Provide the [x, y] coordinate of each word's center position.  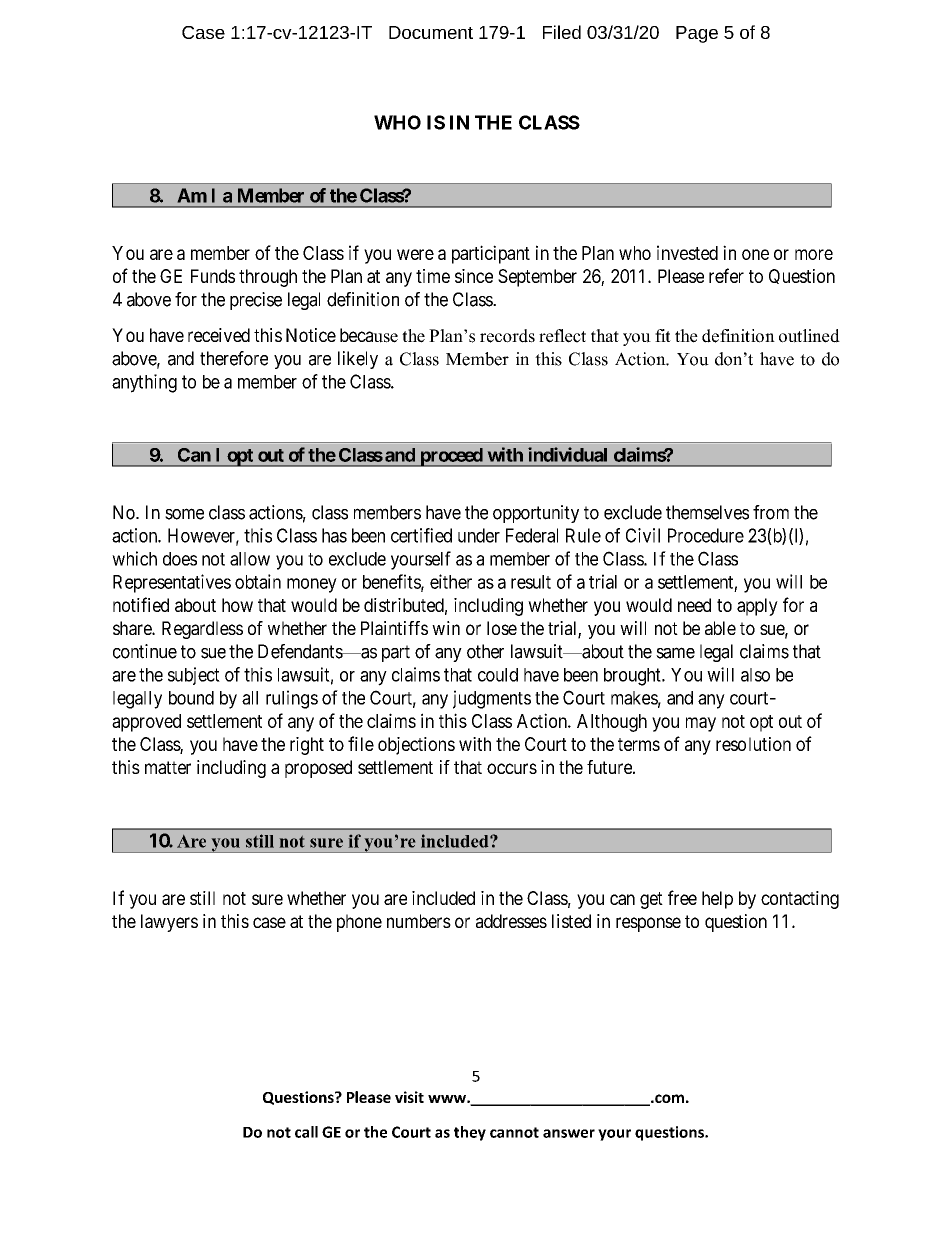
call [306, 1132]
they [470, 1133]
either [451, 581]
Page [697, 34]
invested [687, 252]
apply [757, 607]
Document [431, 32]
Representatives [172, 583]
